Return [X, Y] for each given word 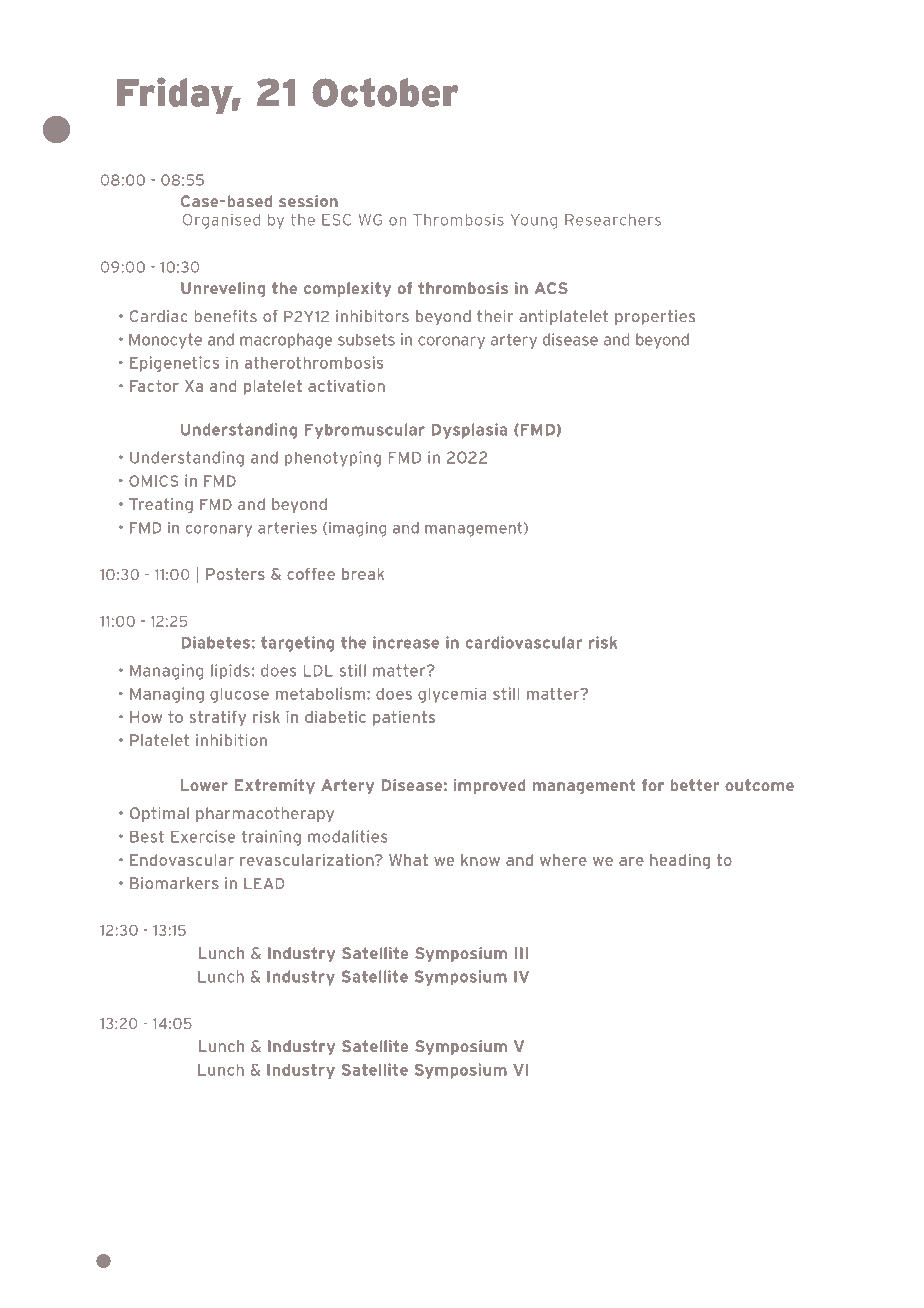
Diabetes [215, 642]
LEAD [264, 883]
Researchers [613, 220]
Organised [221, 221]
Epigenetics [174, 364]
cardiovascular [523, 642]
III [521, 953]
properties [655, 317]
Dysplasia [469, 431]
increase [406, 642]
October [385, 92]
